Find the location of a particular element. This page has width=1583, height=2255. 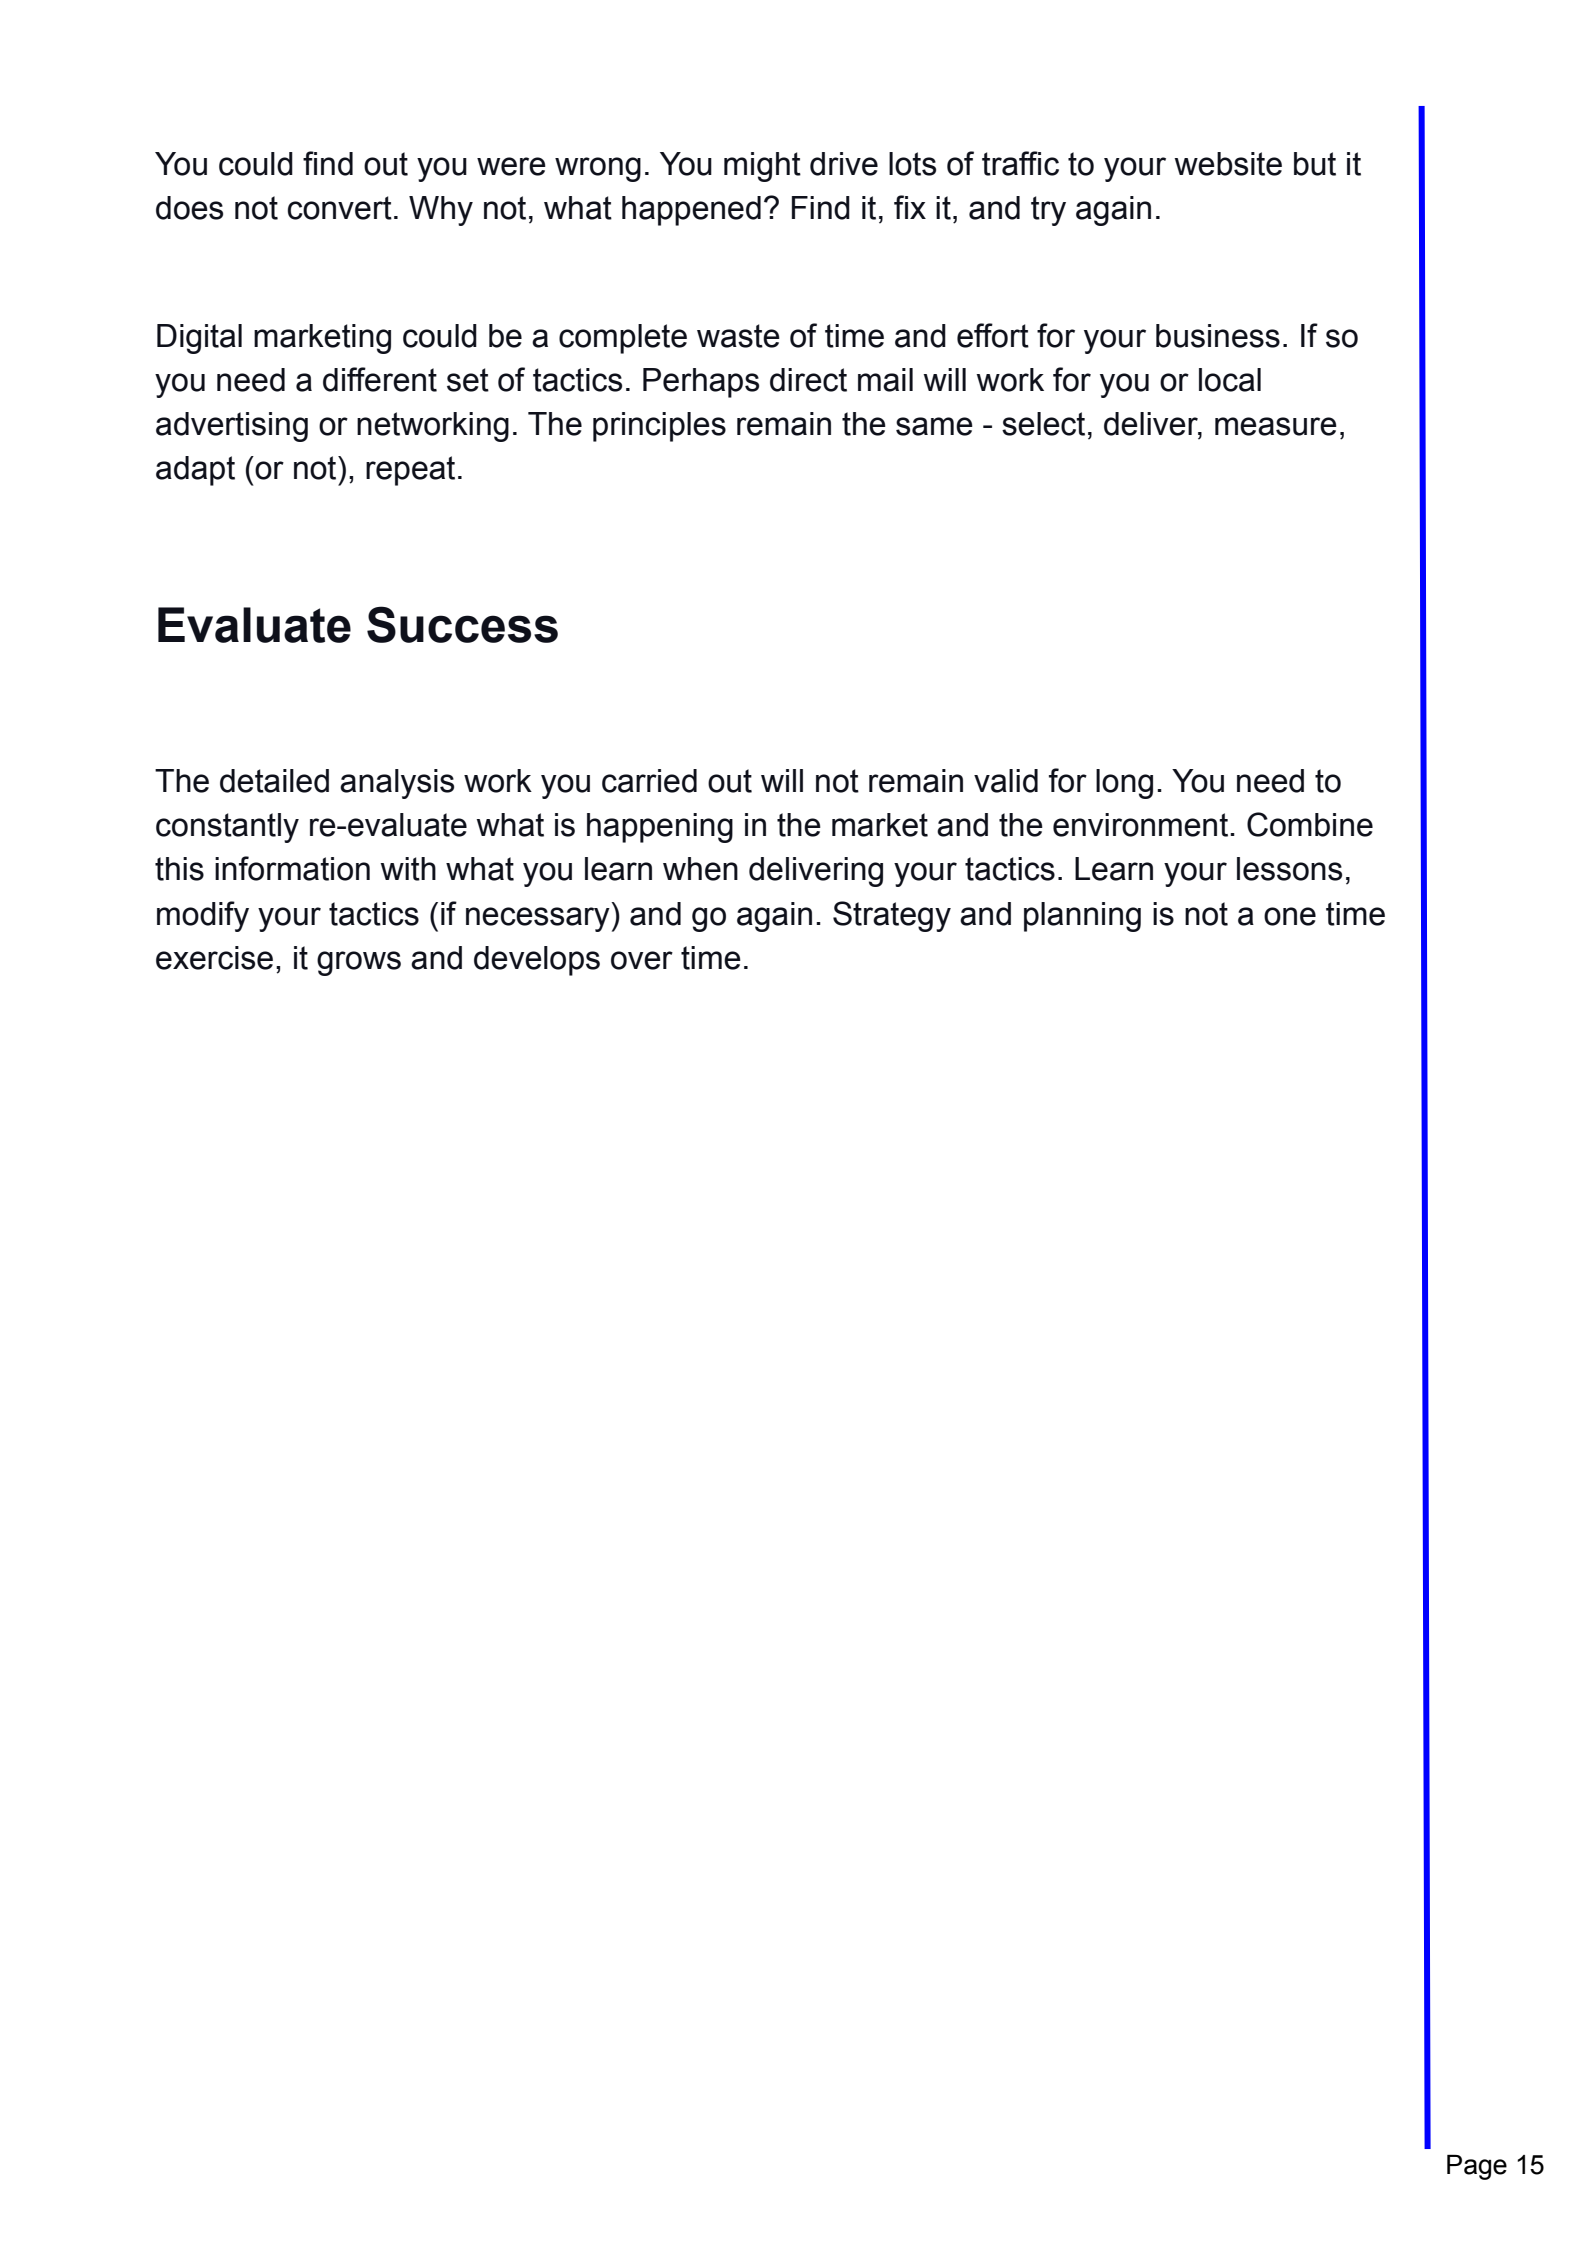

Page is located at coordinates (1477, 2167).
